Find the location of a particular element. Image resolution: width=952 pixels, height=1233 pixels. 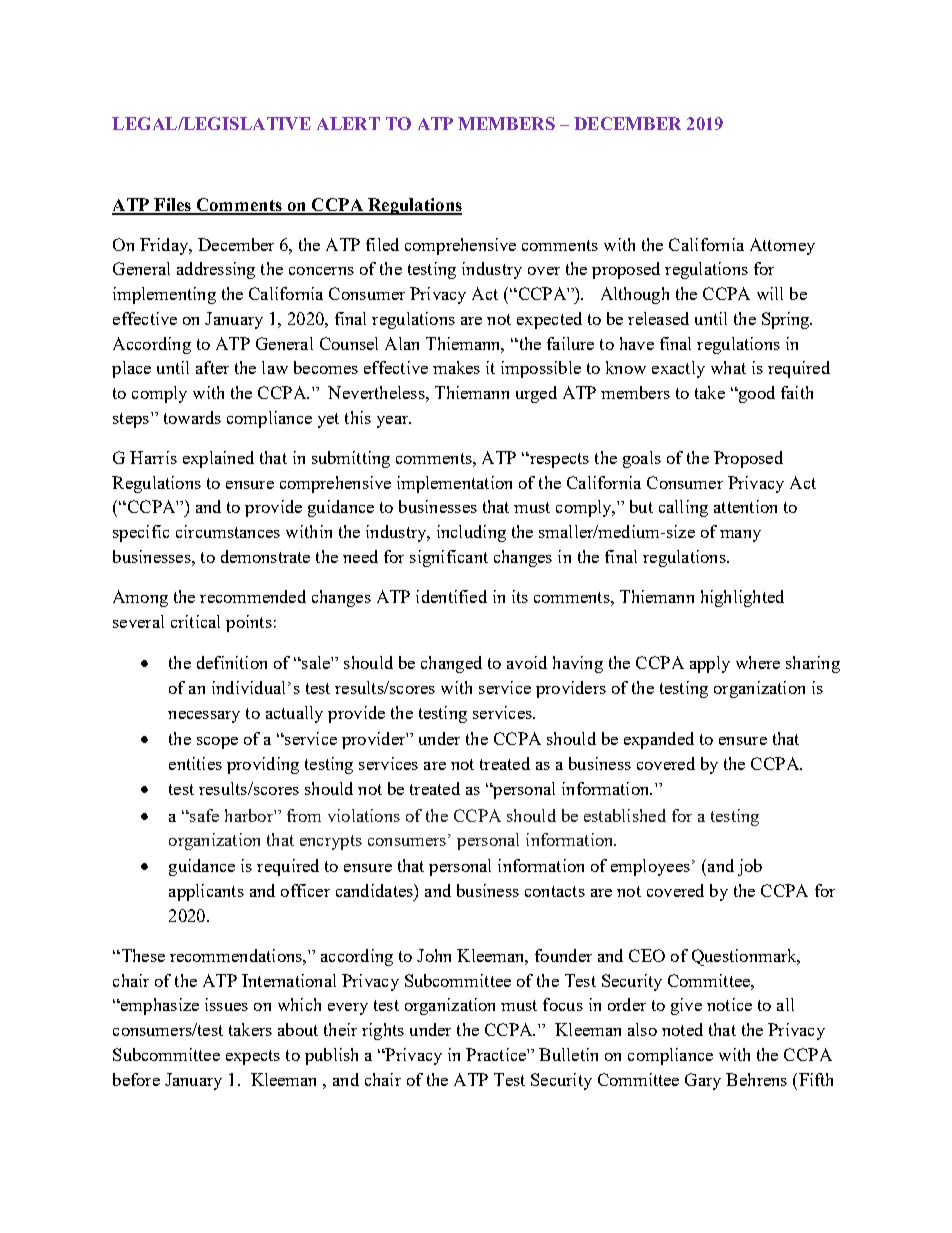

after is located at coordinates (212, 367).
